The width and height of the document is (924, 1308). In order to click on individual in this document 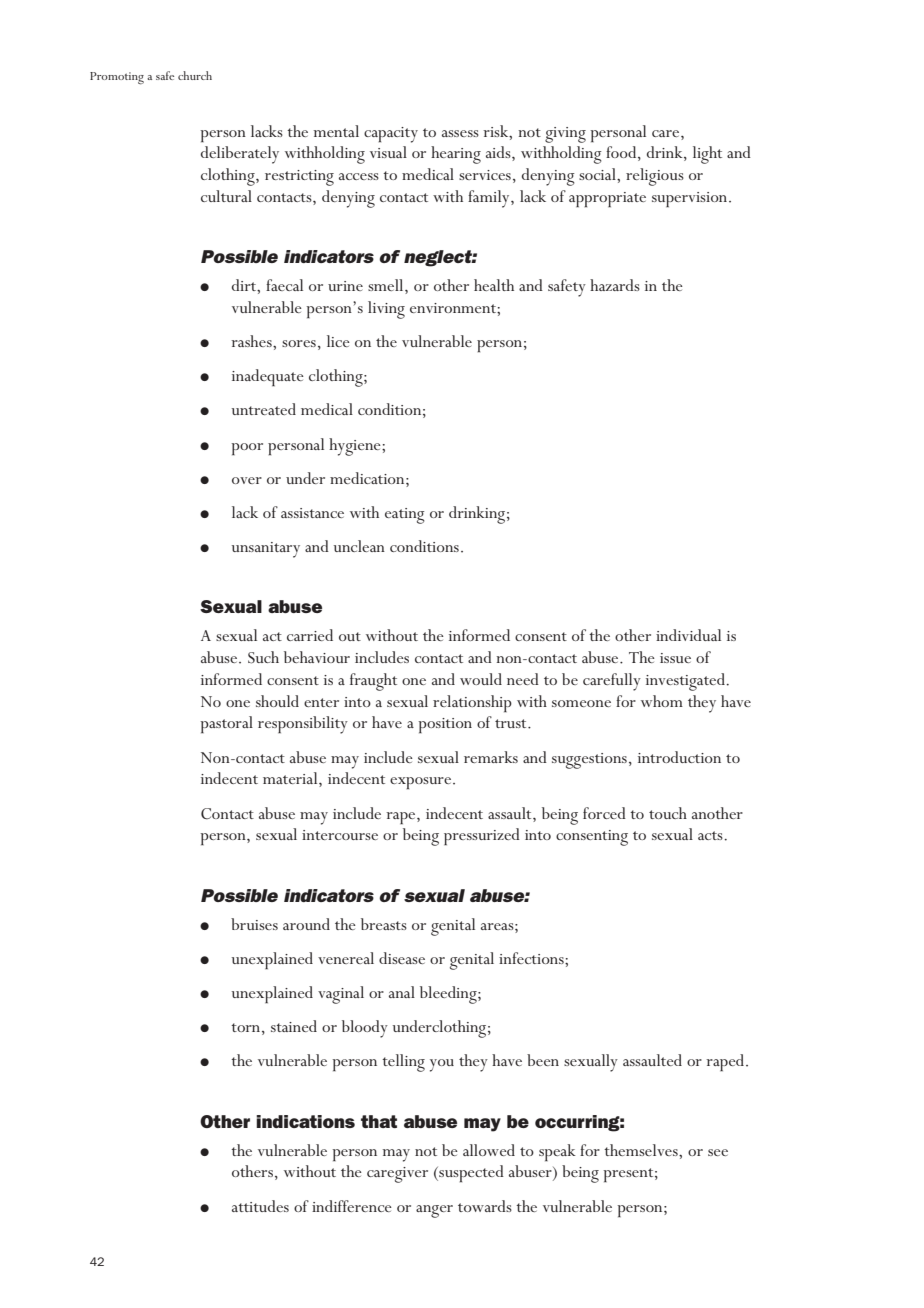, I will do `click(688, 635)`.
